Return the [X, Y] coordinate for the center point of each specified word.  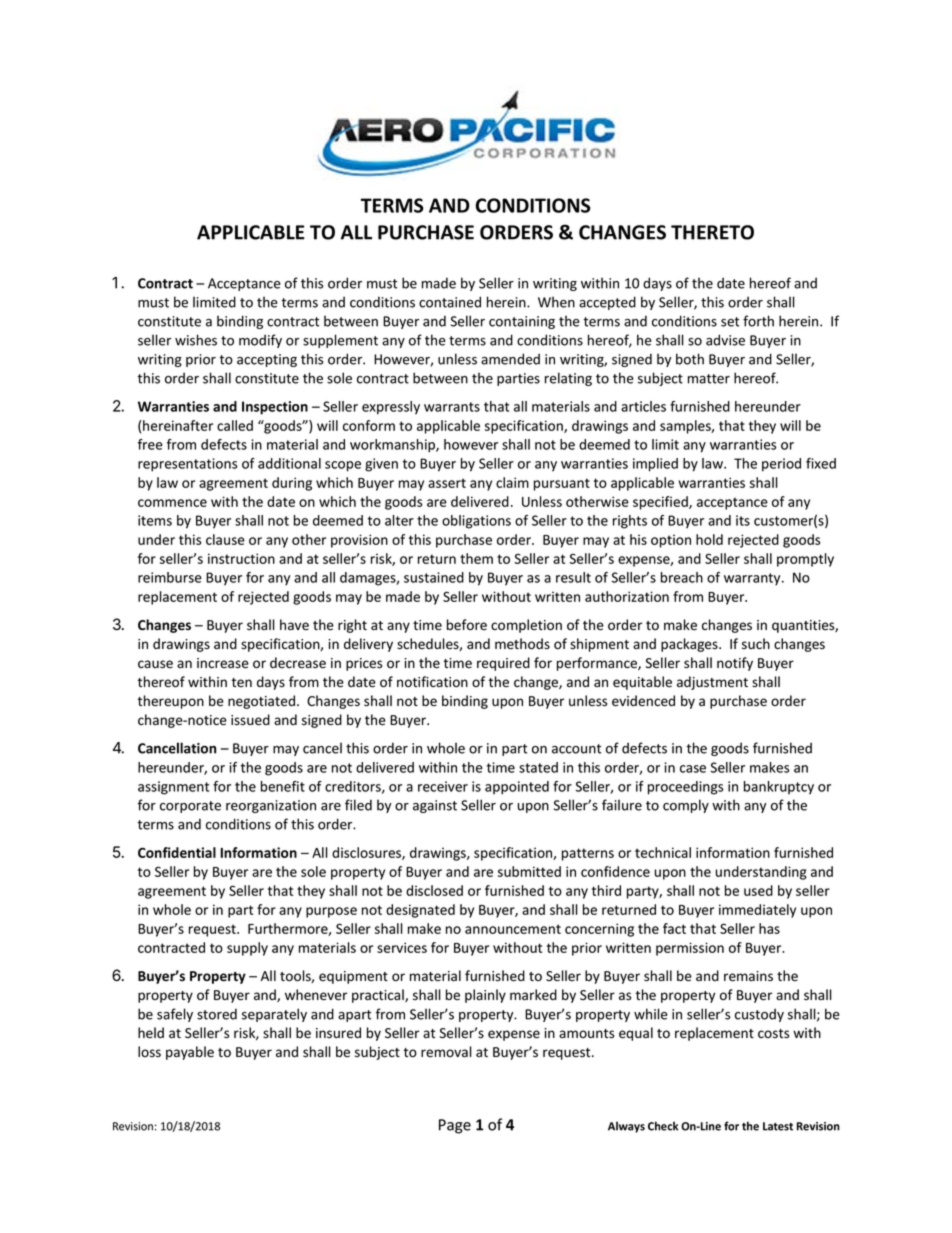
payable [190, 1053]
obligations [476, 522]
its [743, 520]
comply [686, 806]
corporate [190, 807]
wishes [196, 340]
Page [455, 1126]
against [435, 806]
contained [450, 302]
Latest [778, 1126]
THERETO [712, 232]
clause [225, 539]
